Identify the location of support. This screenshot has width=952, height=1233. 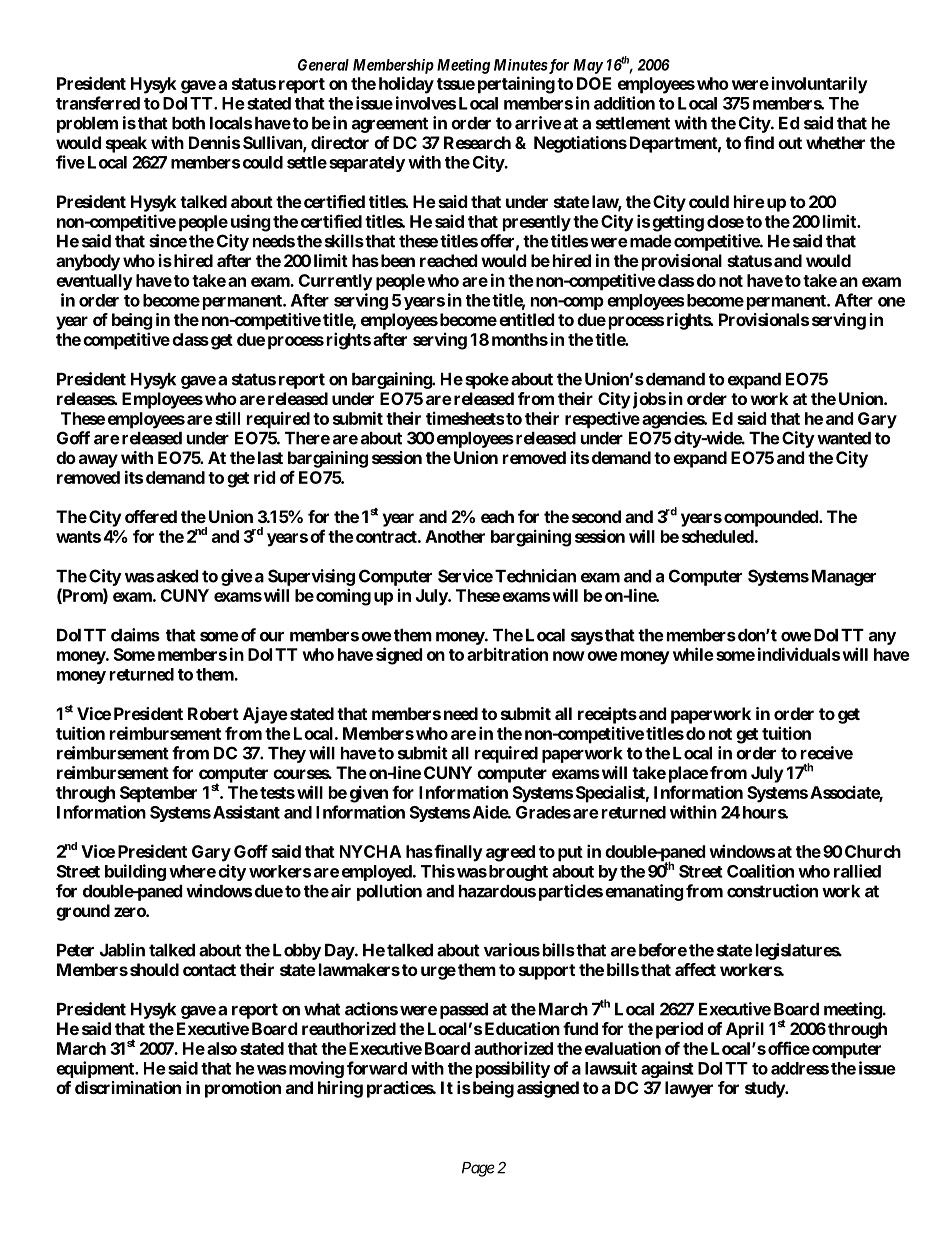
(547, 972).
